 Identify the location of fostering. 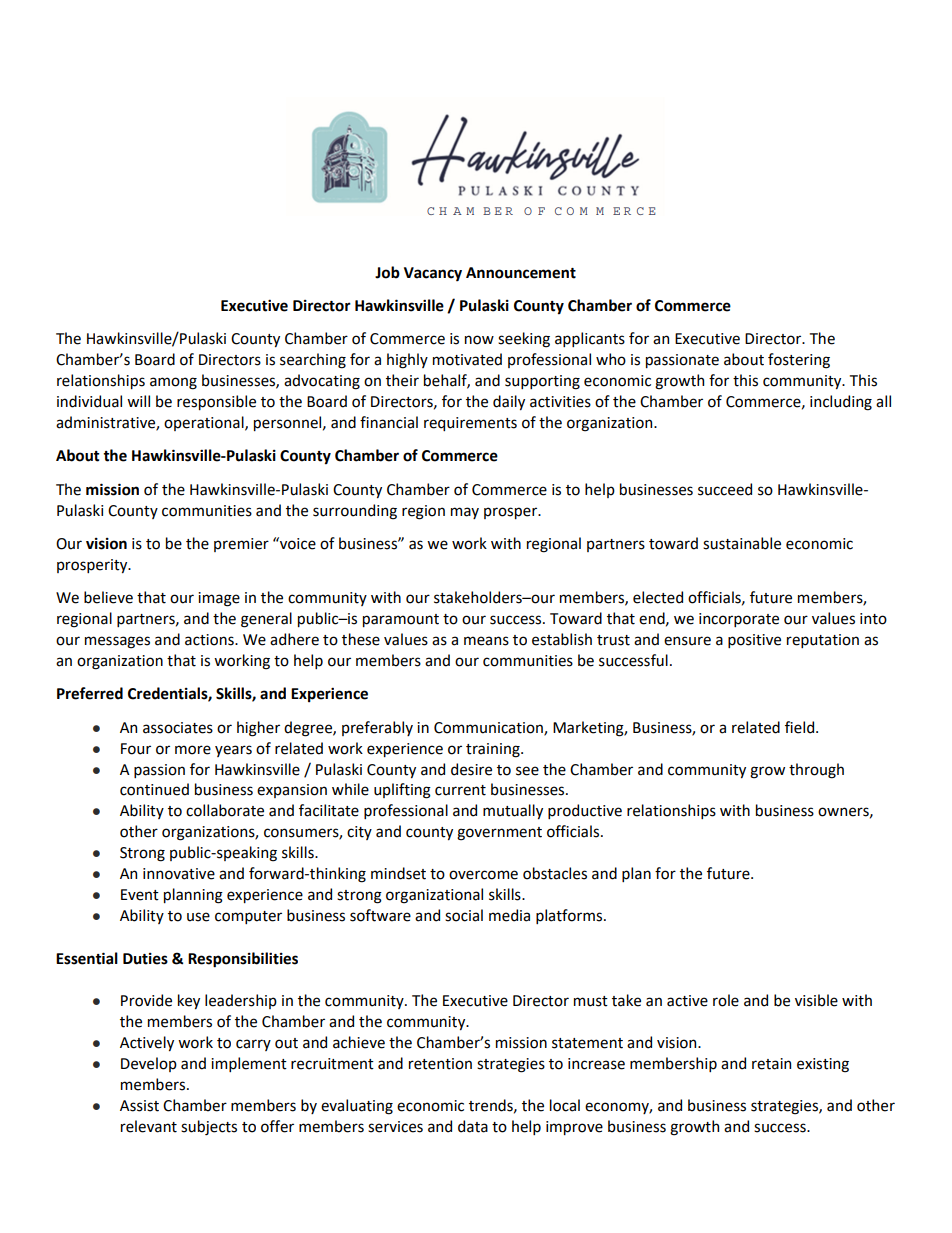
(799, 361).
